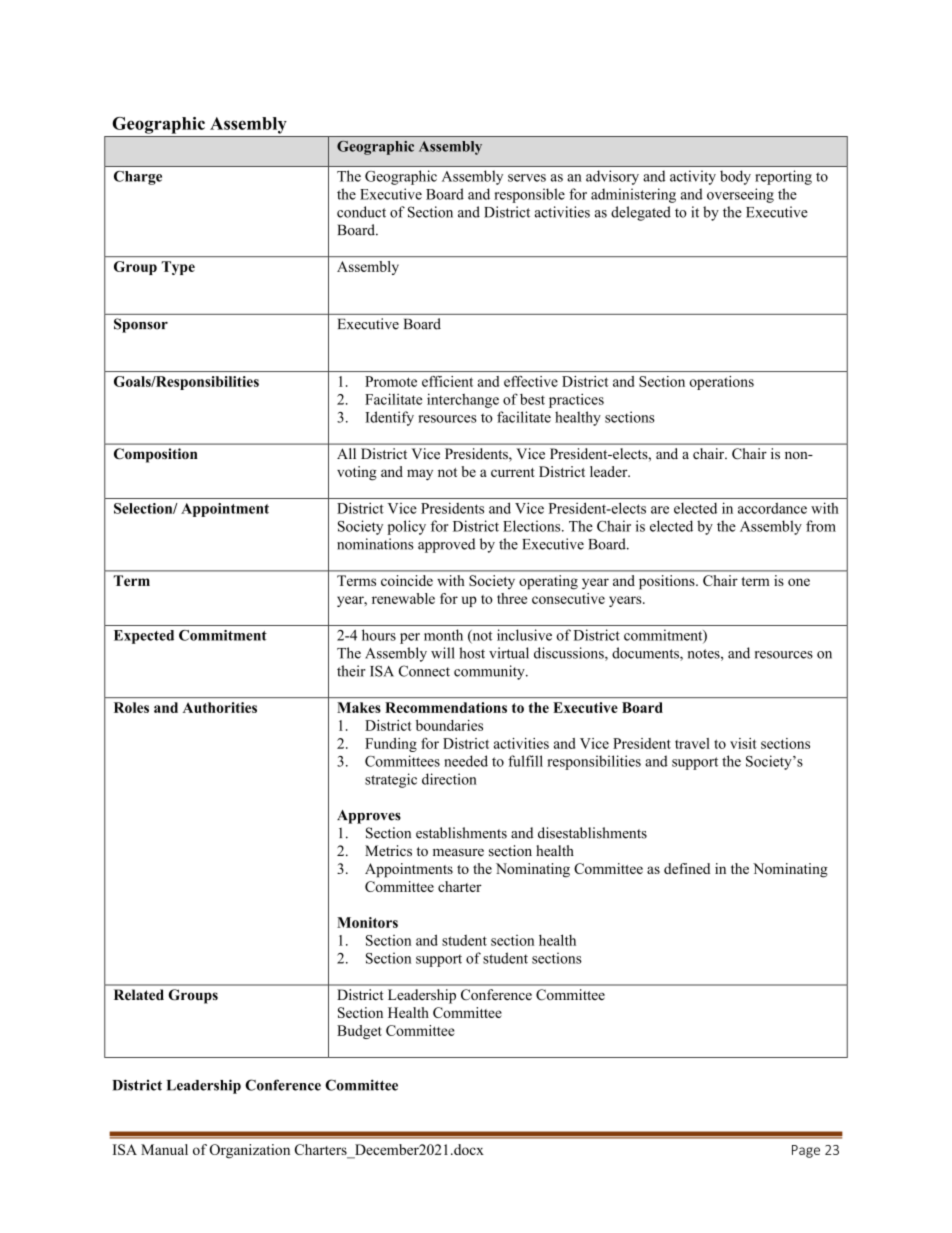 The height and width of the document is (1233, 952). What do you see at coordinates (740, 195) in the document?
I see `overseeing` at bounding box center [740, 195].
